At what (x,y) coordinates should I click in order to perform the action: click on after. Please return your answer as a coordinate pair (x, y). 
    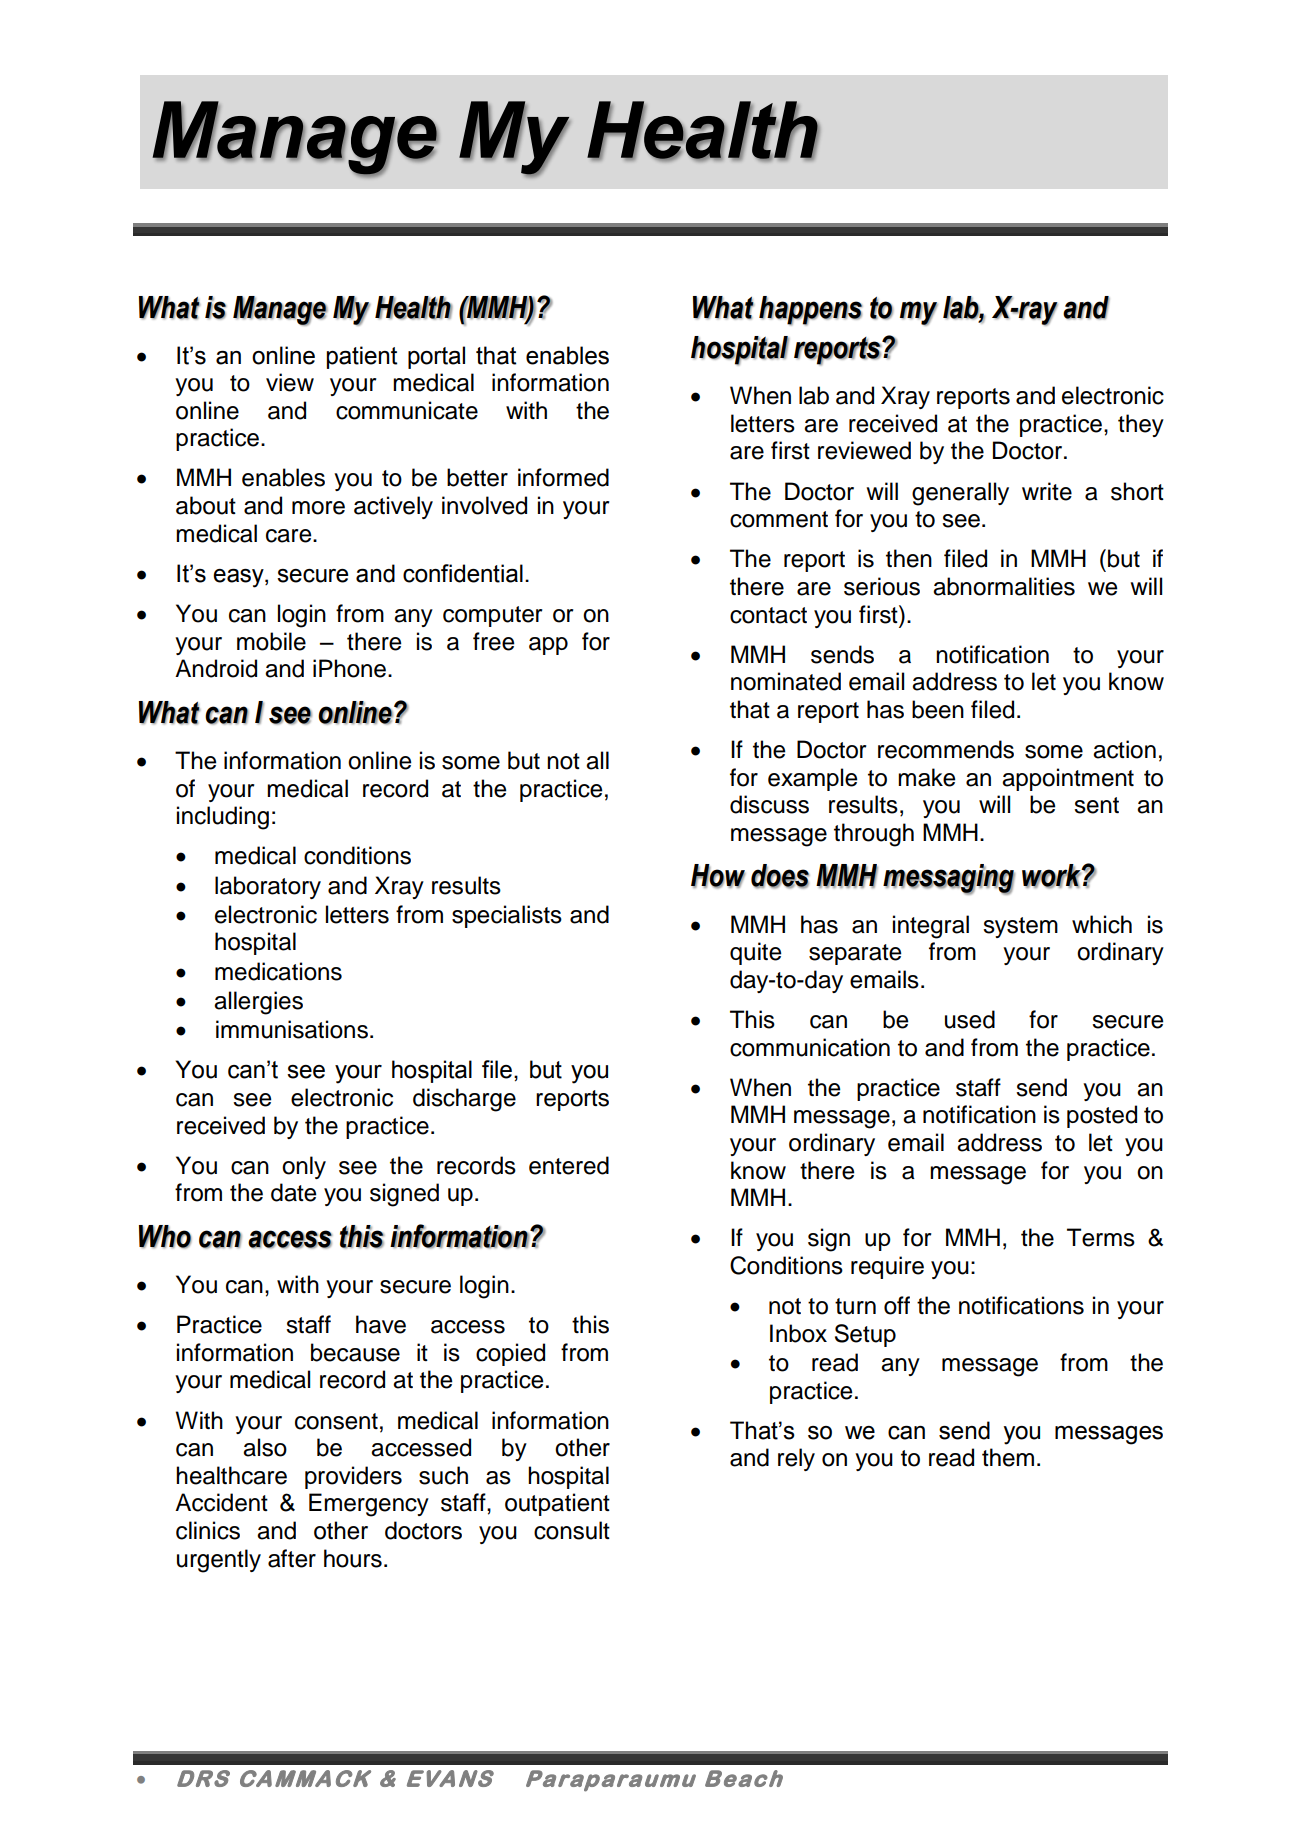
    Looking at the image, I should click on (292, 1558).
